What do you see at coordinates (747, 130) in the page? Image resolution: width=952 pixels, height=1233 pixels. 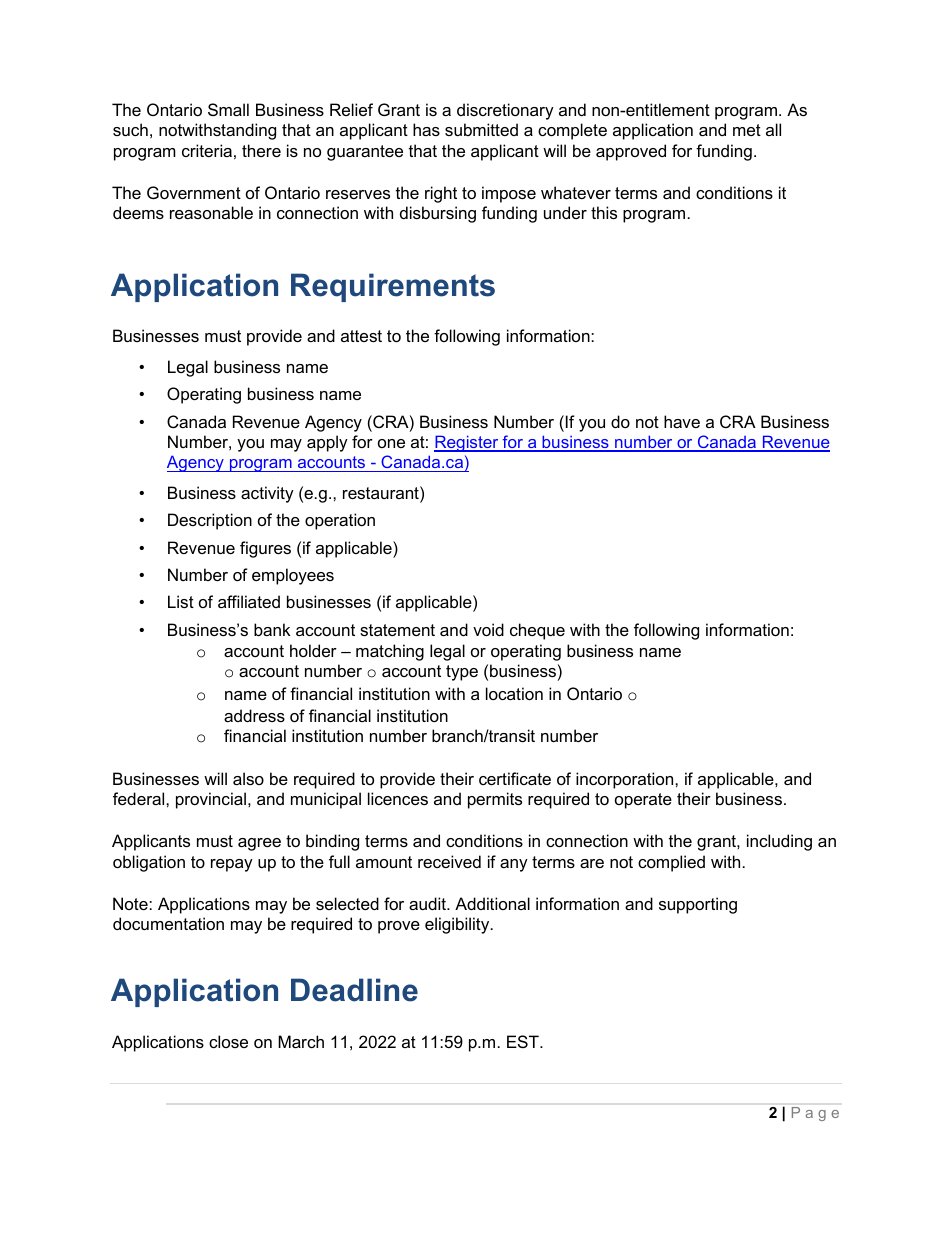 I see `met` at bounding box center [747, 130].
